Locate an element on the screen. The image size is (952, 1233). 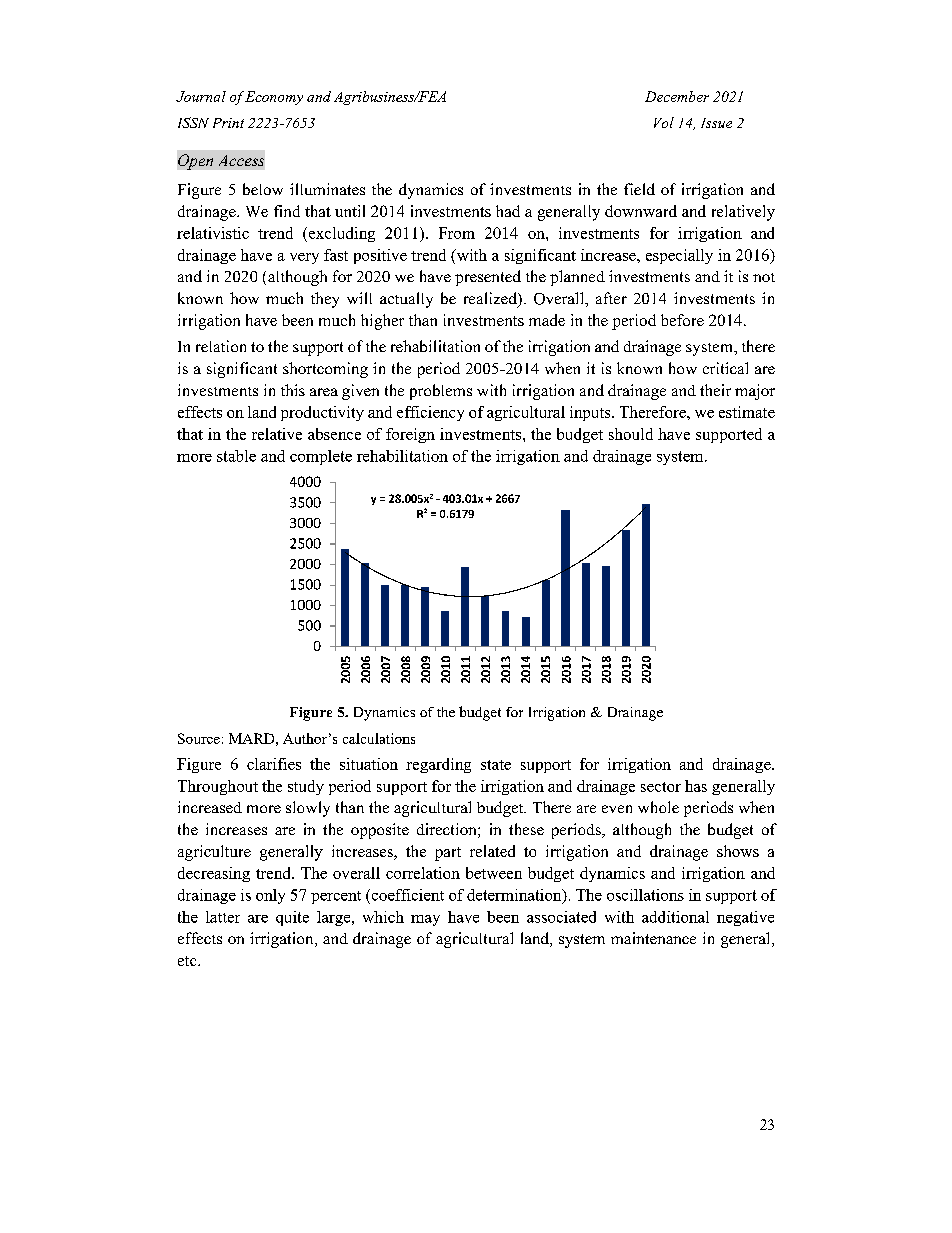
foreign is located at coordinates (410, 435).
